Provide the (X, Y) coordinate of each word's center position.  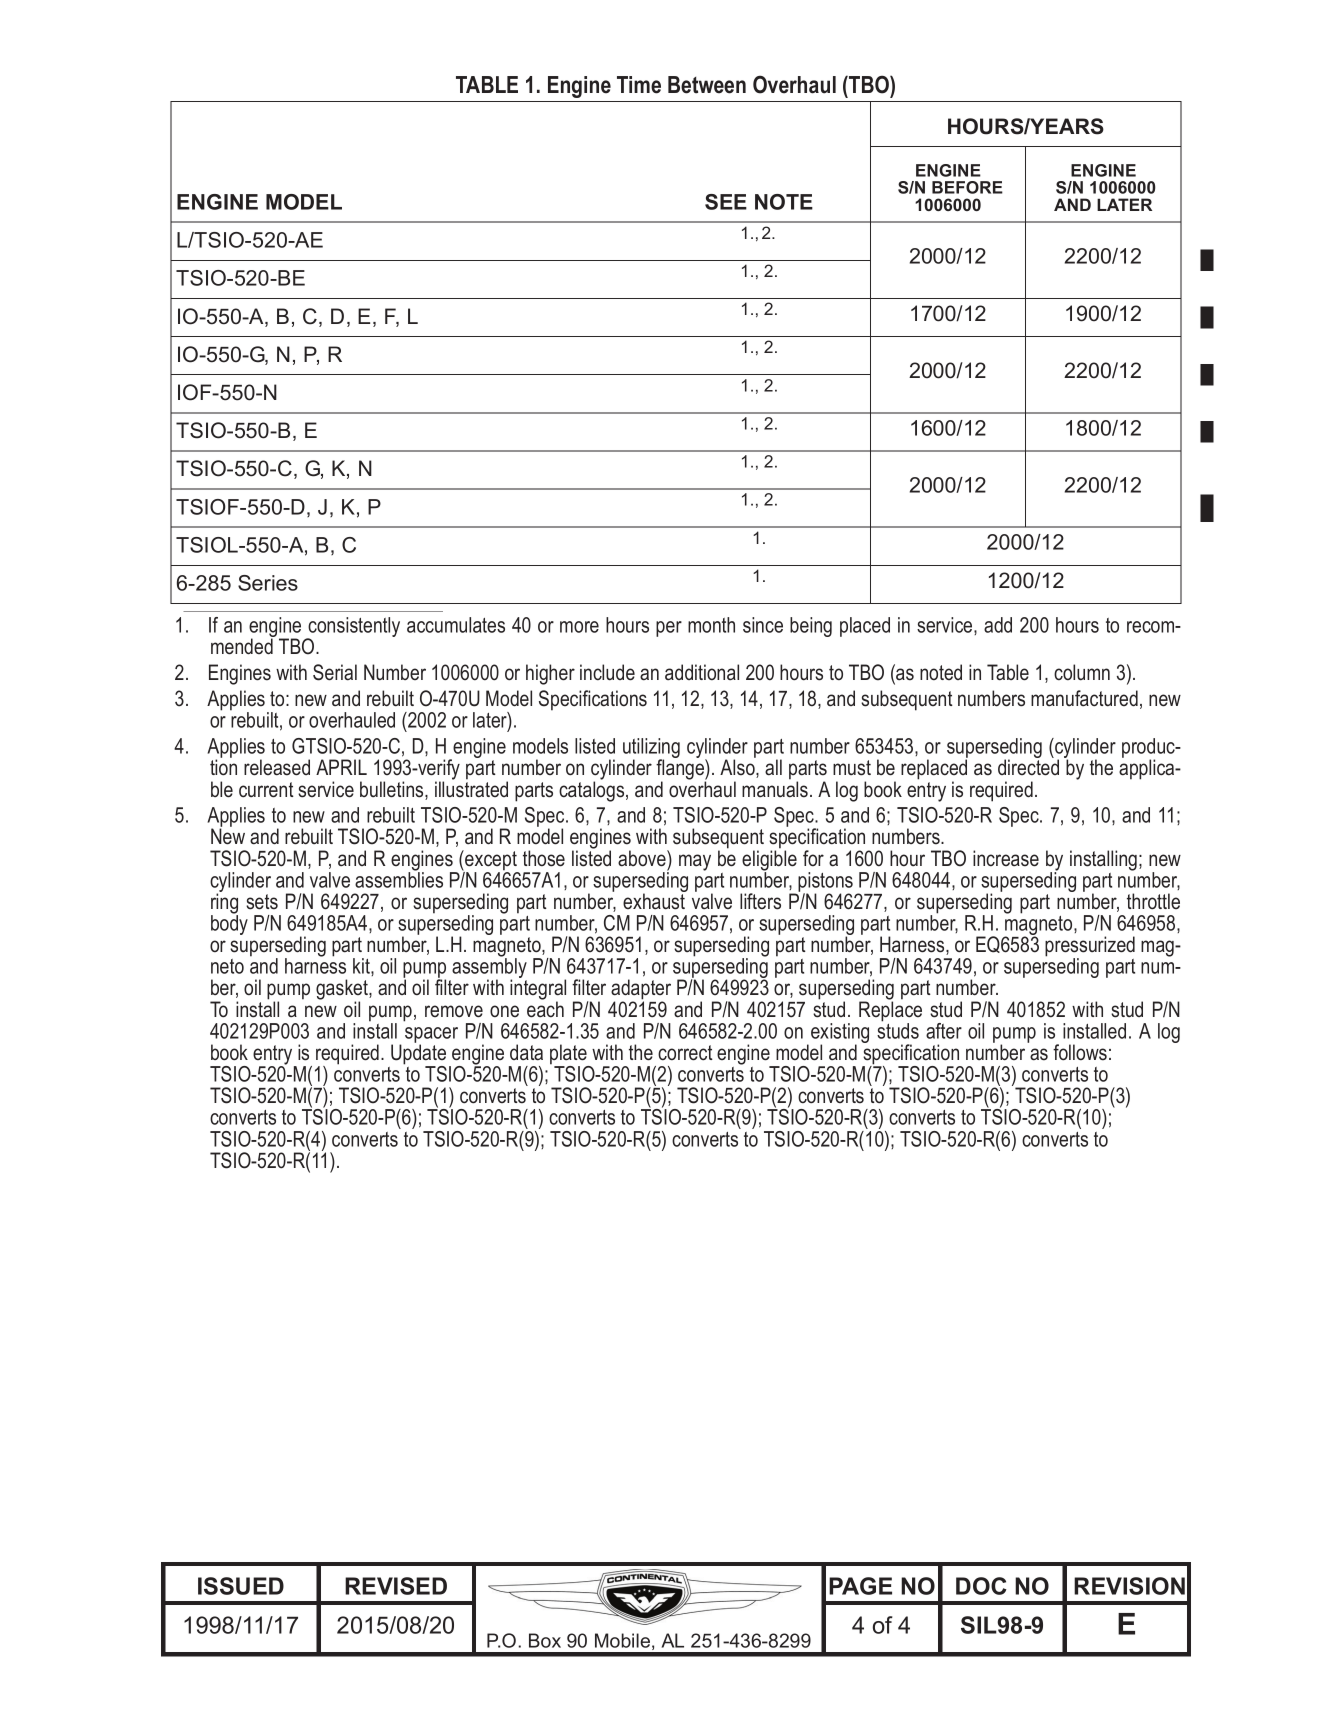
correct (685, 1053)
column (1082, 672)
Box (545, 1640)
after (944, 1031)
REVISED (396, 1586)
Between (707, 85)
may (695, 862)
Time (639, 85)
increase (1006, 858)
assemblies (399, 879)
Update (418, 1054)
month (711, 625)
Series (268, 583)
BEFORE (967, 187)
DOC (981, 1586)
